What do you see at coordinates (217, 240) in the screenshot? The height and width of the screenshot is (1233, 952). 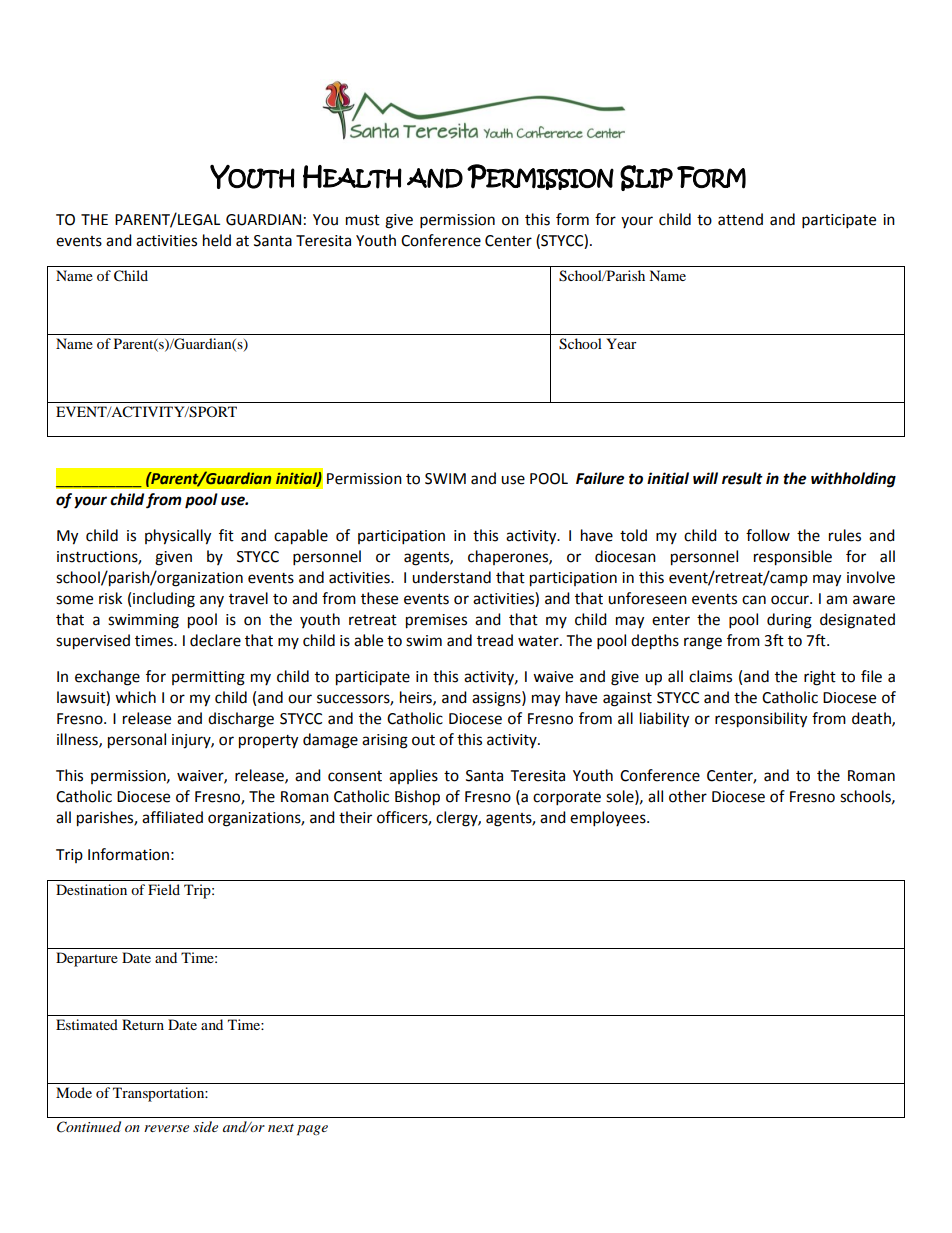 I see `held` at bounding box center [217, 240].
